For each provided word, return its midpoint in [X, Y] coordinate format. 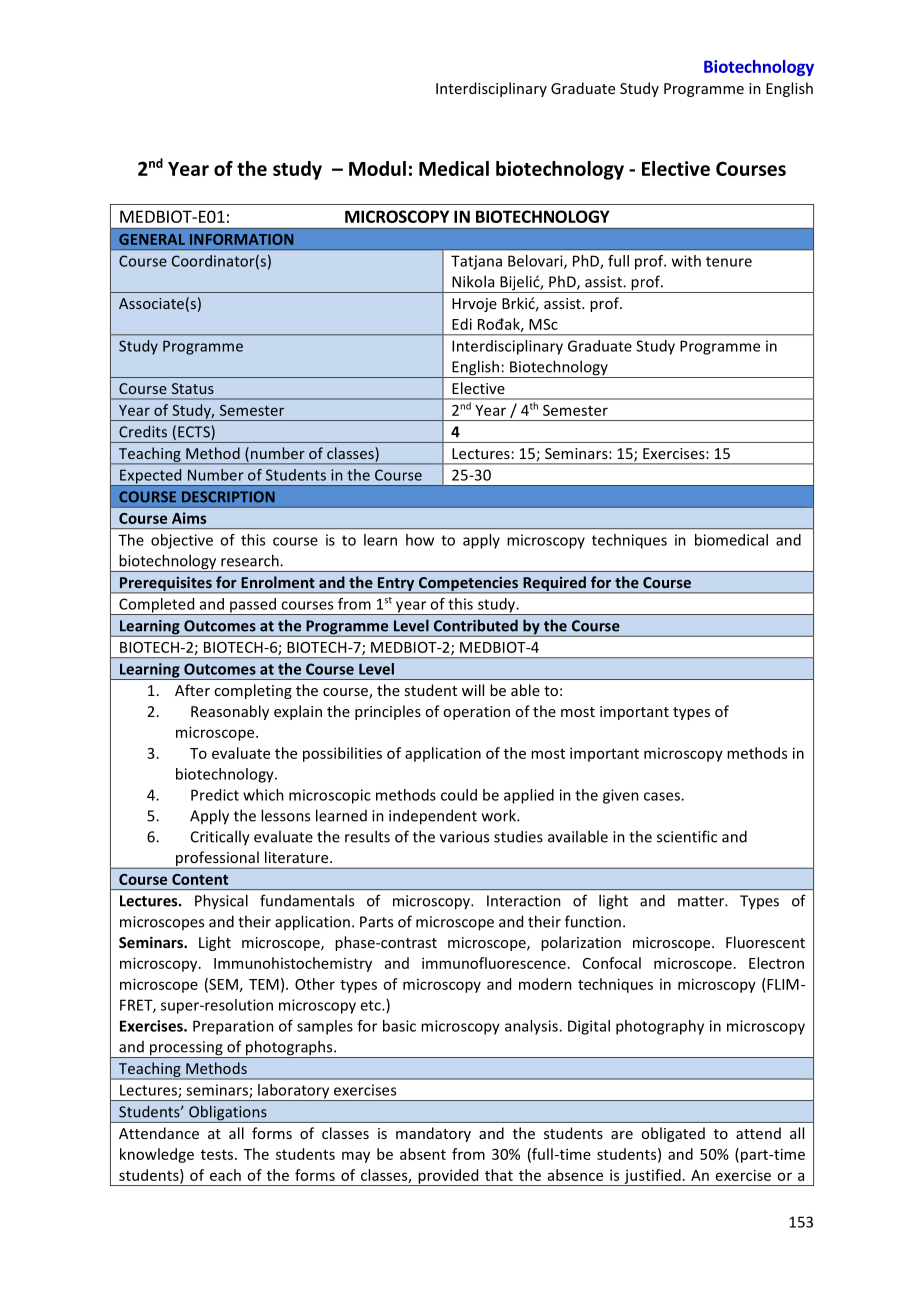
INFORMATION [241, 239]
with [686, 261]
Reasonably [230, 712]
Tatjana [476, 262]
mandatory [433, 1134]
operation [476, 713]
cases [663, 796]
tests [218, 1155]
